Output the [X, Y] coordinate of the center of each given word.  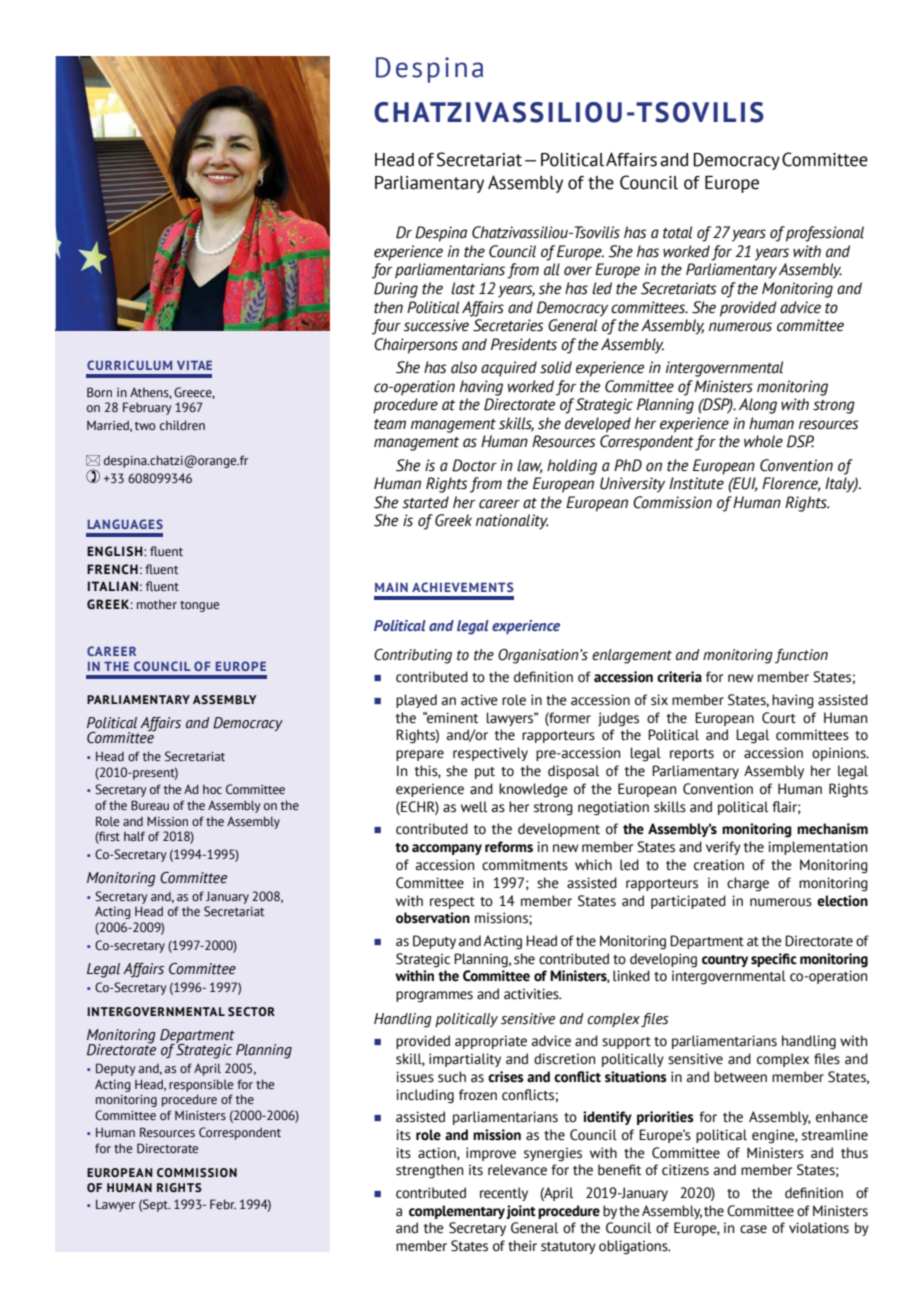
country [725, 961]
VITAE [194, 365]
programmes [434, 997]
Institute [696, 483]
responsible [201, 1085]
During [396, 290]
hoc [212, 789]
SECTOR [251, 1011]
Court [779, 718]
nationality [512, 522]
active [479, 700]
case [753, 1229]
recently [504, 1194]
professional [825, 234]
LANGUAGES [125, 524]
